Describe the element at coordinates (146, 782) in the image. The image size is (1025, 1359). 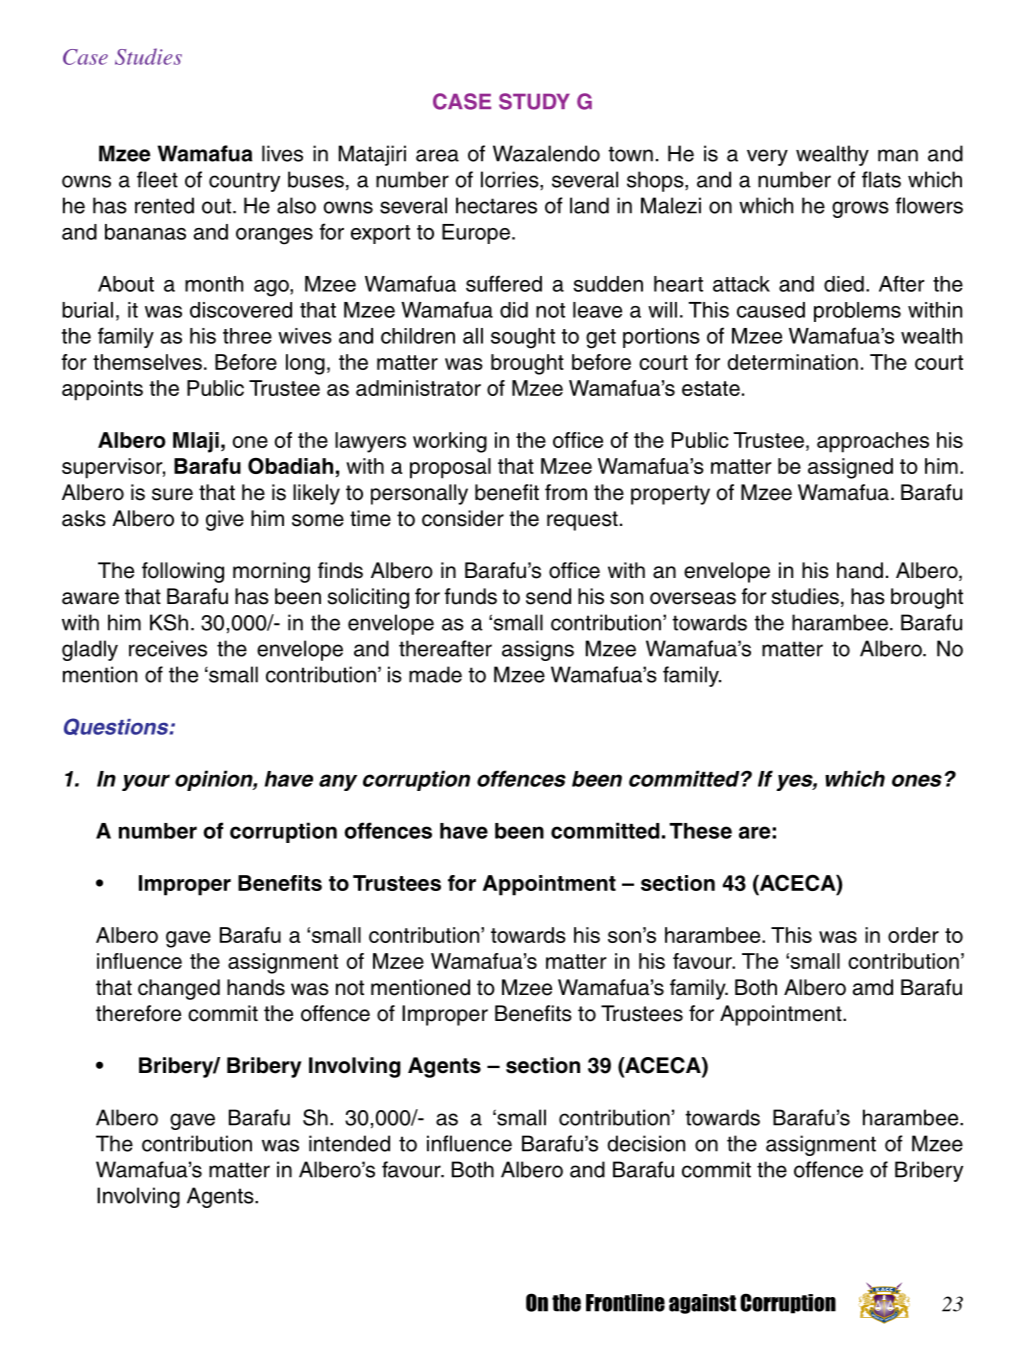
I see `your` at that location.
